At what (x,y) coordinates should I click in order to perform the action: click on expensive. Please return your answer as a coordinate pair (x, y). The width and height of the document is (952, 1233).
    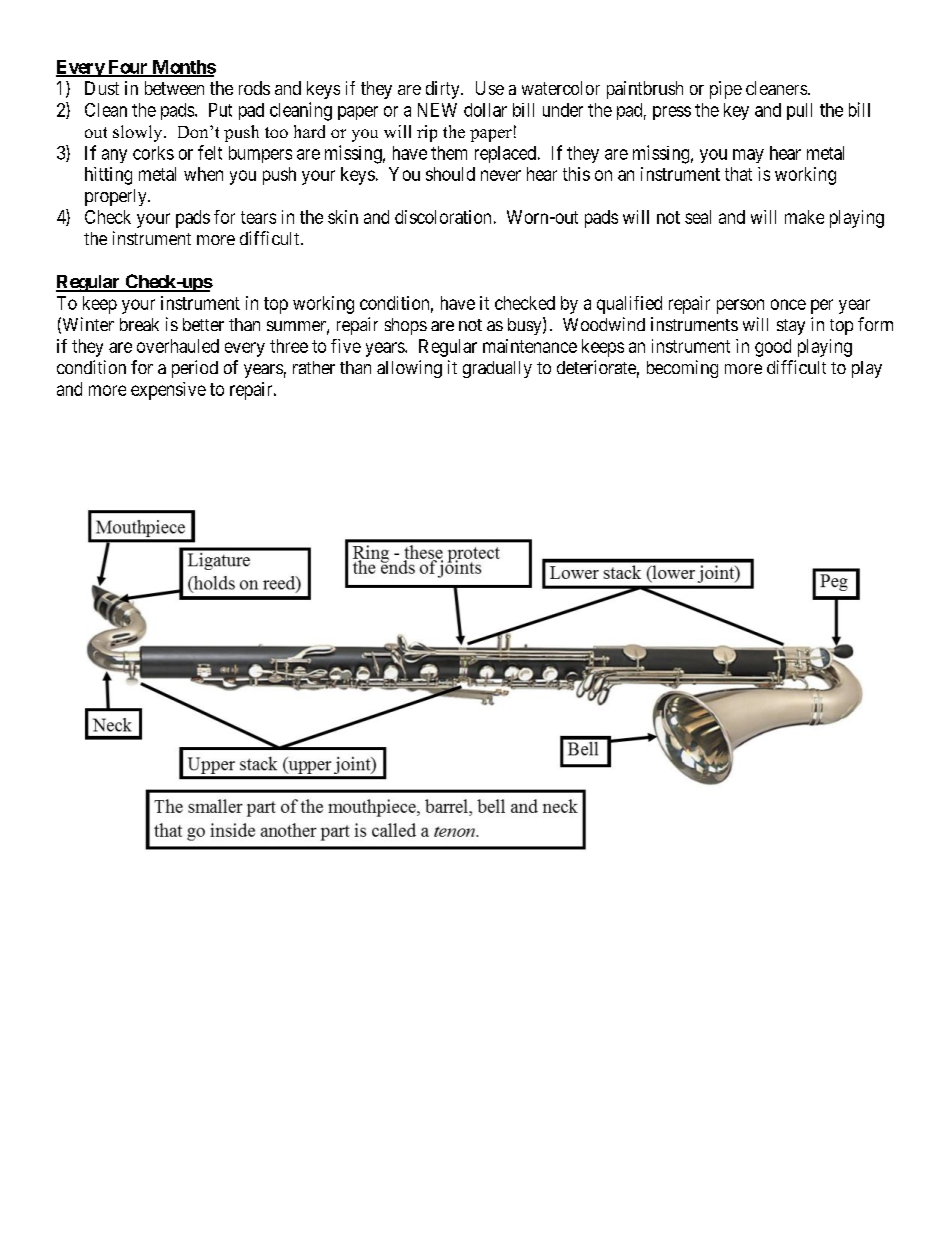
    Looking at the image, I should click on (168, 391).
